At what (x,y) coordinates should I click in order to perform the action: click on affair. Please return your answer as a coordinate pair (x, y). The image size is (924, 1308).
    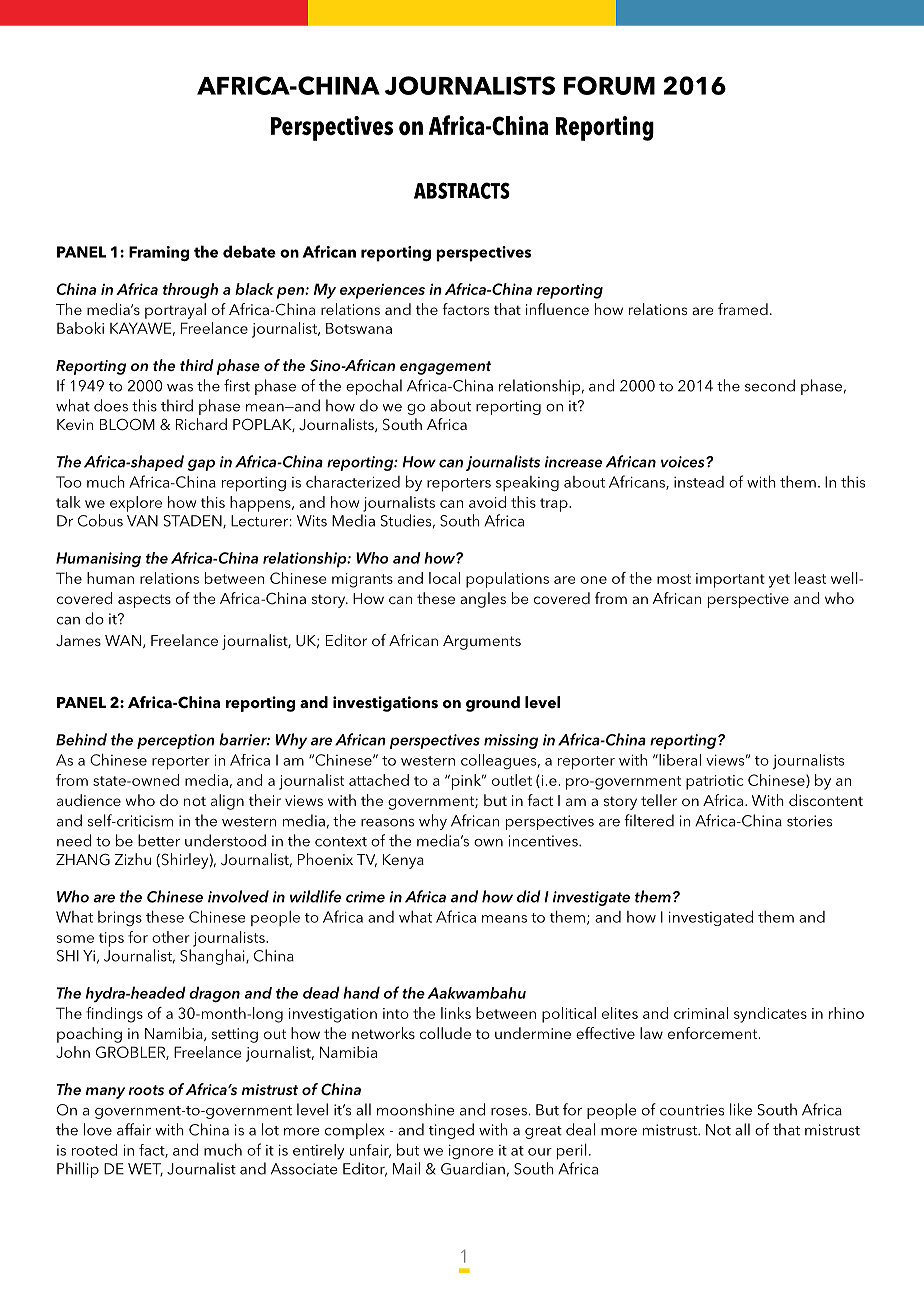
    Looking at the image, I should click on (134, 1129).
